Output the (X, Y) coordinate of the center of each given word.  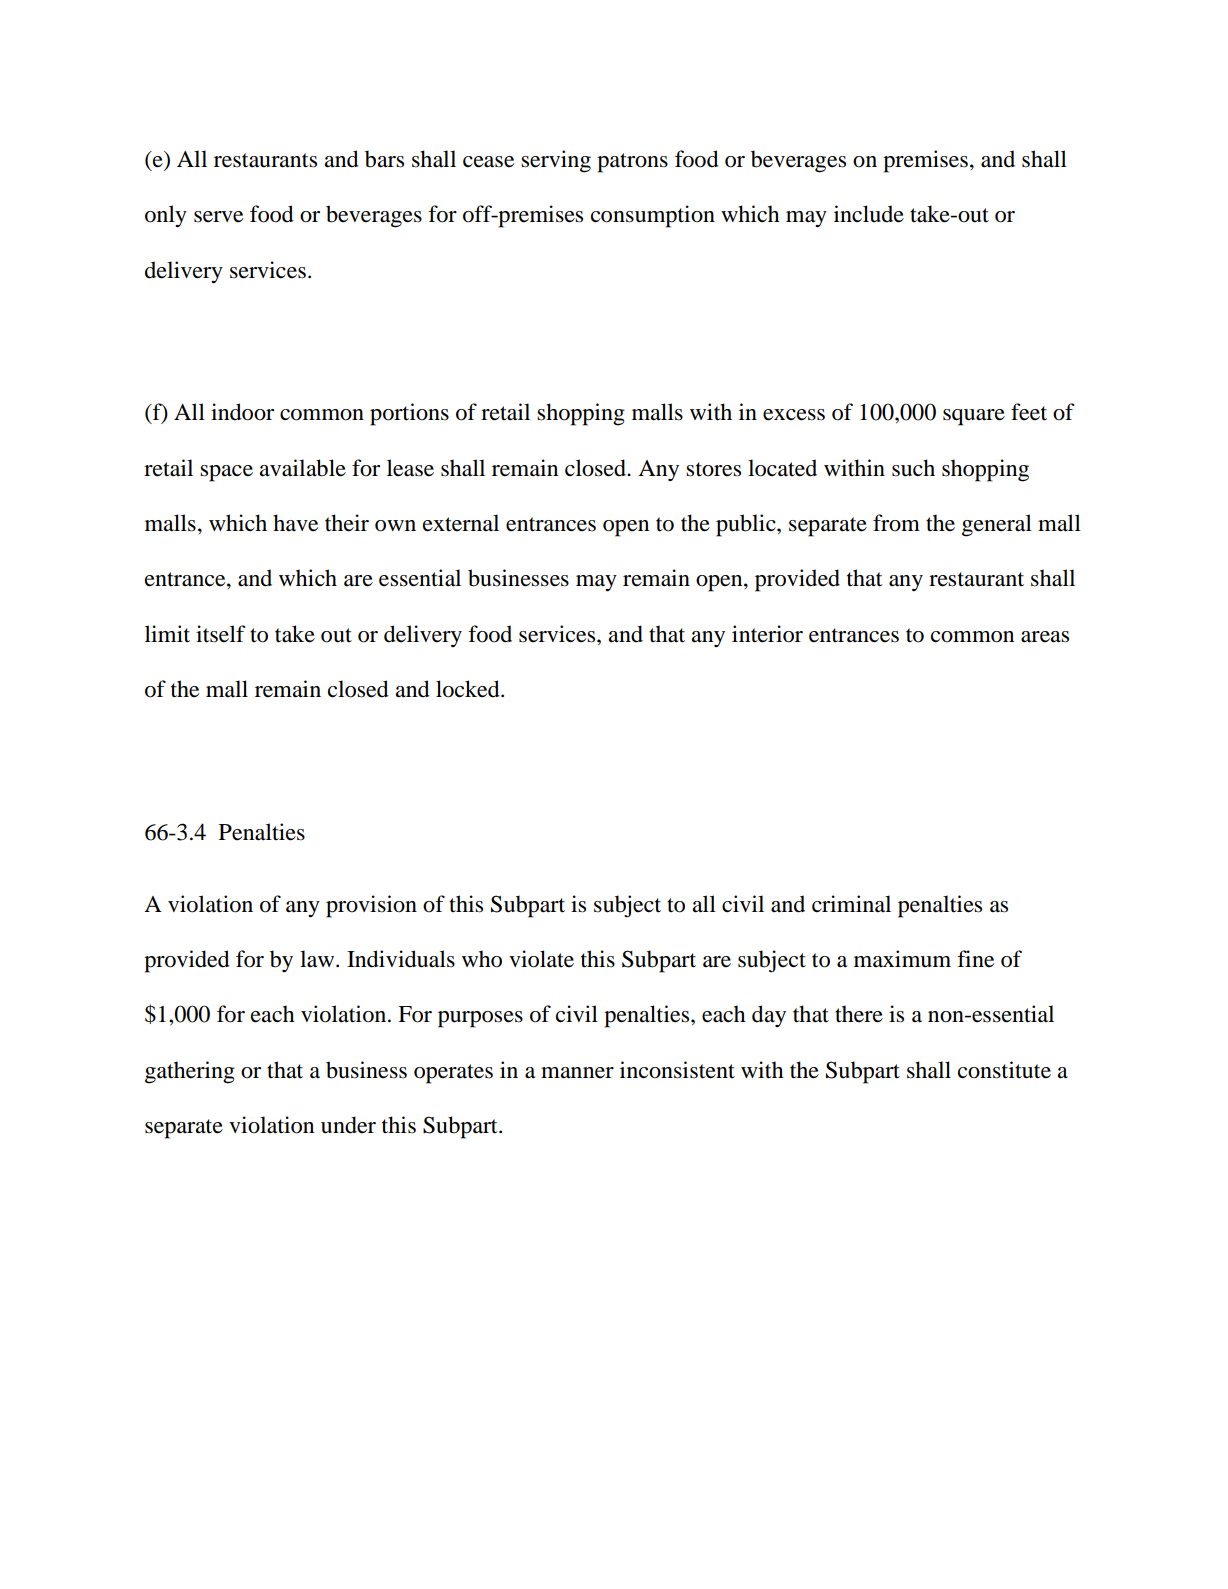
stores (713, 469)
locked (469, 689)
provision (371, 906)
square (974, 417)
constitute (1004, 1070)
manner (577, 1073)
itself (220, 634)
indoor (242, 412)
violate (541, 959)
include (869, 214)
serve (218, 217)
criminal (851, 904)
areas (1045, 637)
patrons (632, 163)
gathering (190, 1072)
